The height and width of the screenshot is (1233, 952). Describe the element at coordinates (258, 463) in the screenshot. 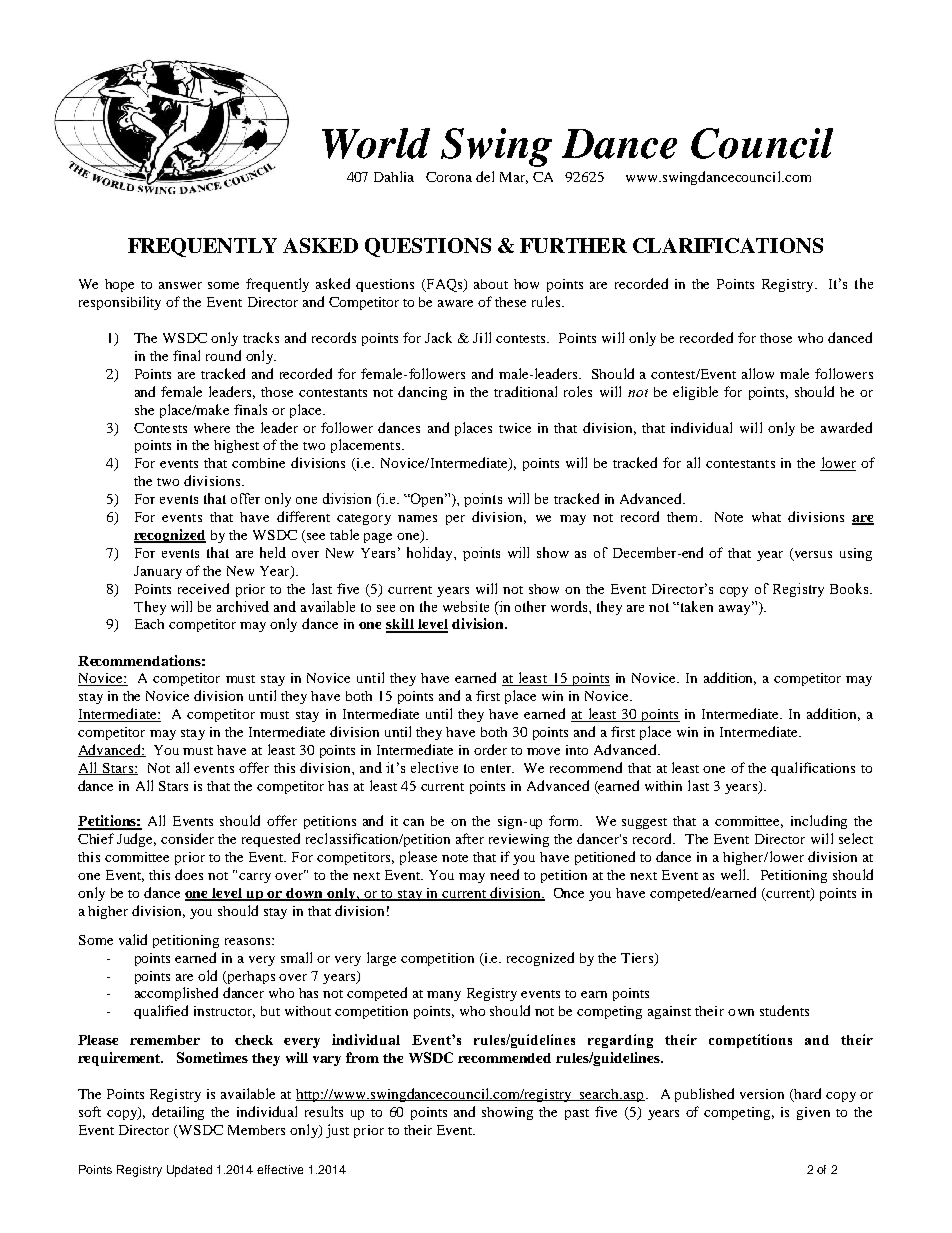

I see `combine` at that location.
